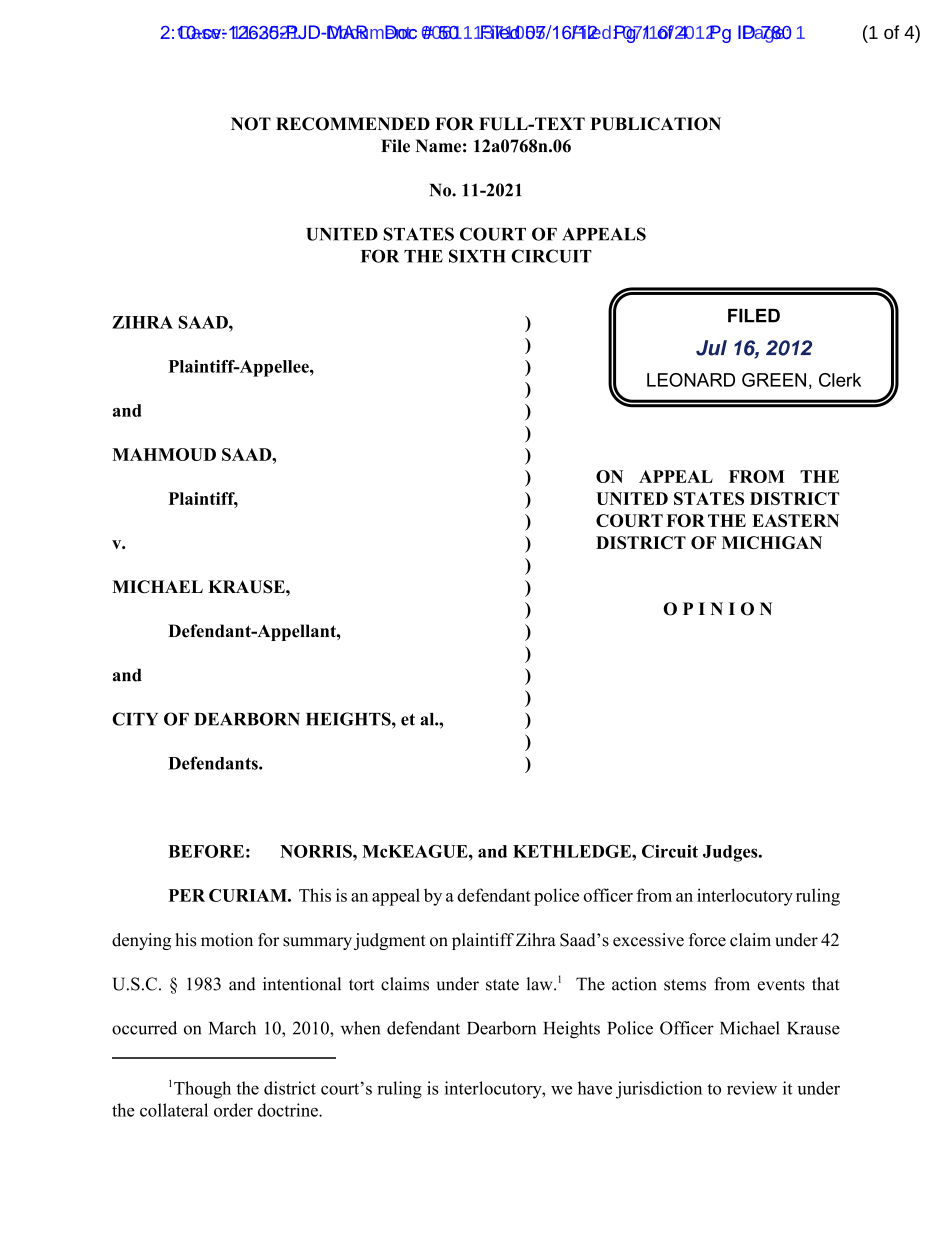 Image resolution: width=952 pixels, height=1233 pixels. I want to click on CITY, so click(135, 719).
